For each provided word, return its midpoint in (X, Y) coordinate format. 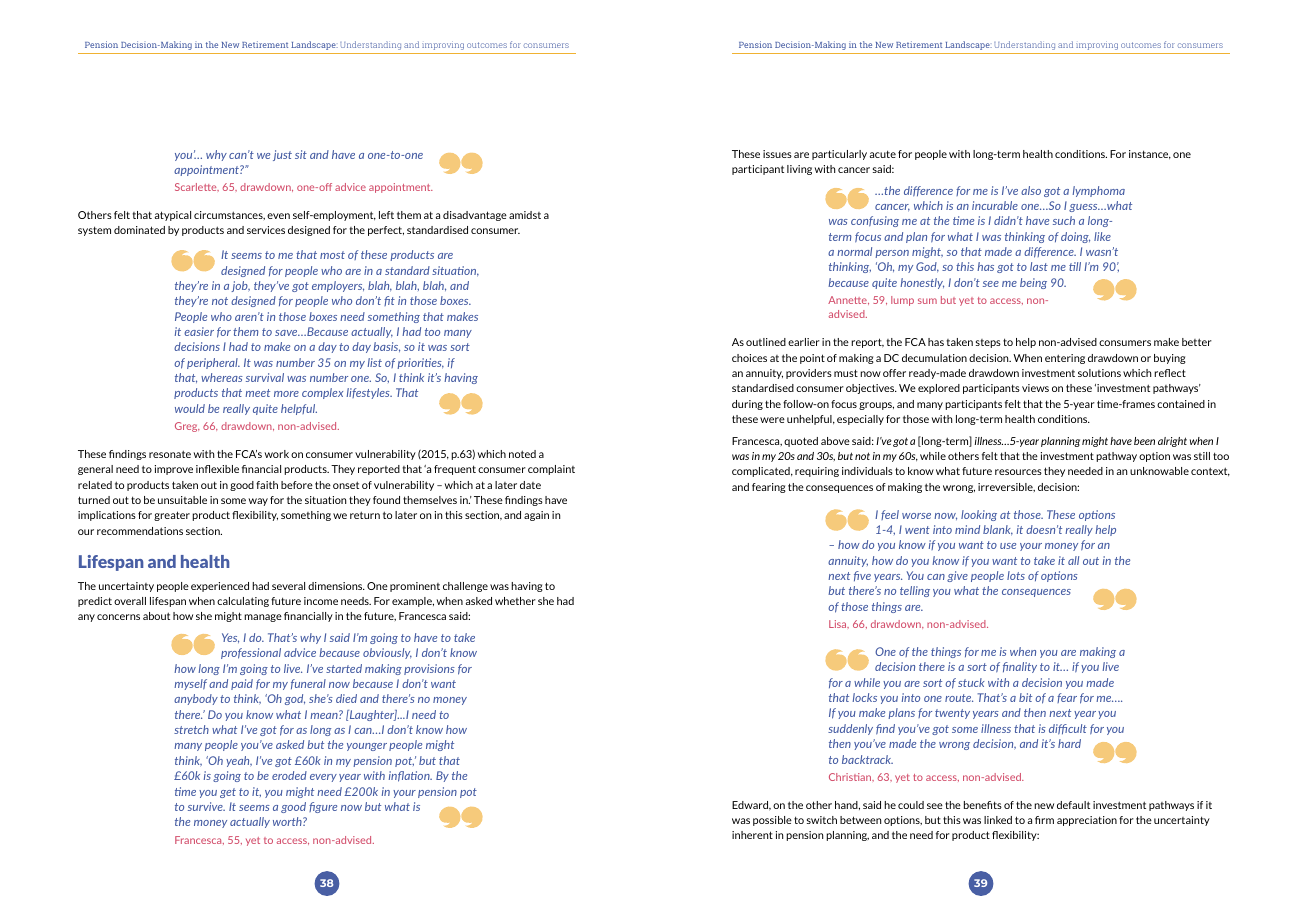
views (1035, 388)
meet (257, 393)
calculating (243, 602)
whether (515, 601)
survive (206, 806)
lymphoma (1099, 191)
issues (777, 154)
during (747, 405)
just (282, 155)
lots (1016, 575)
